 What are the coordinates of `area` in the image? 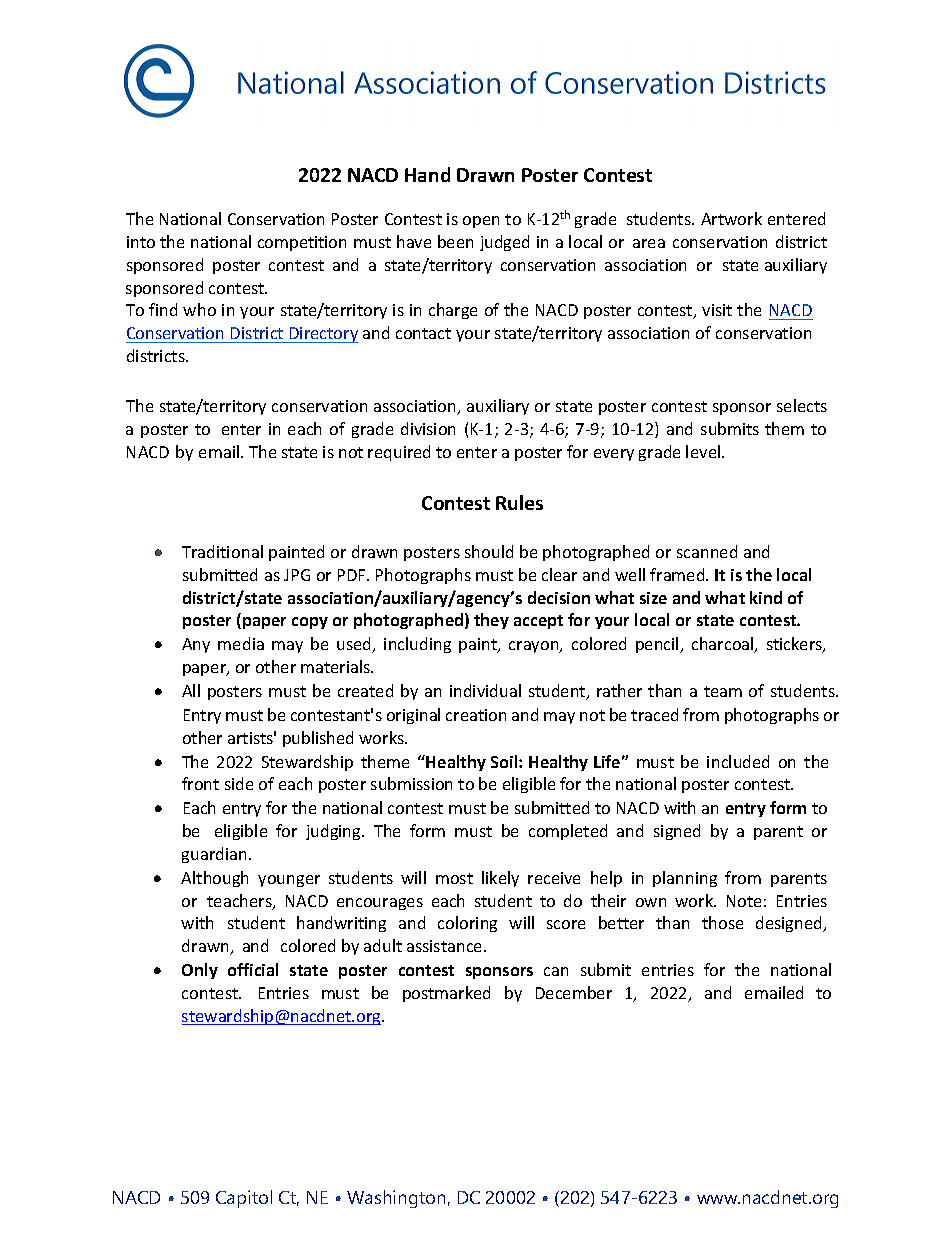 It's located at (649, 243).
